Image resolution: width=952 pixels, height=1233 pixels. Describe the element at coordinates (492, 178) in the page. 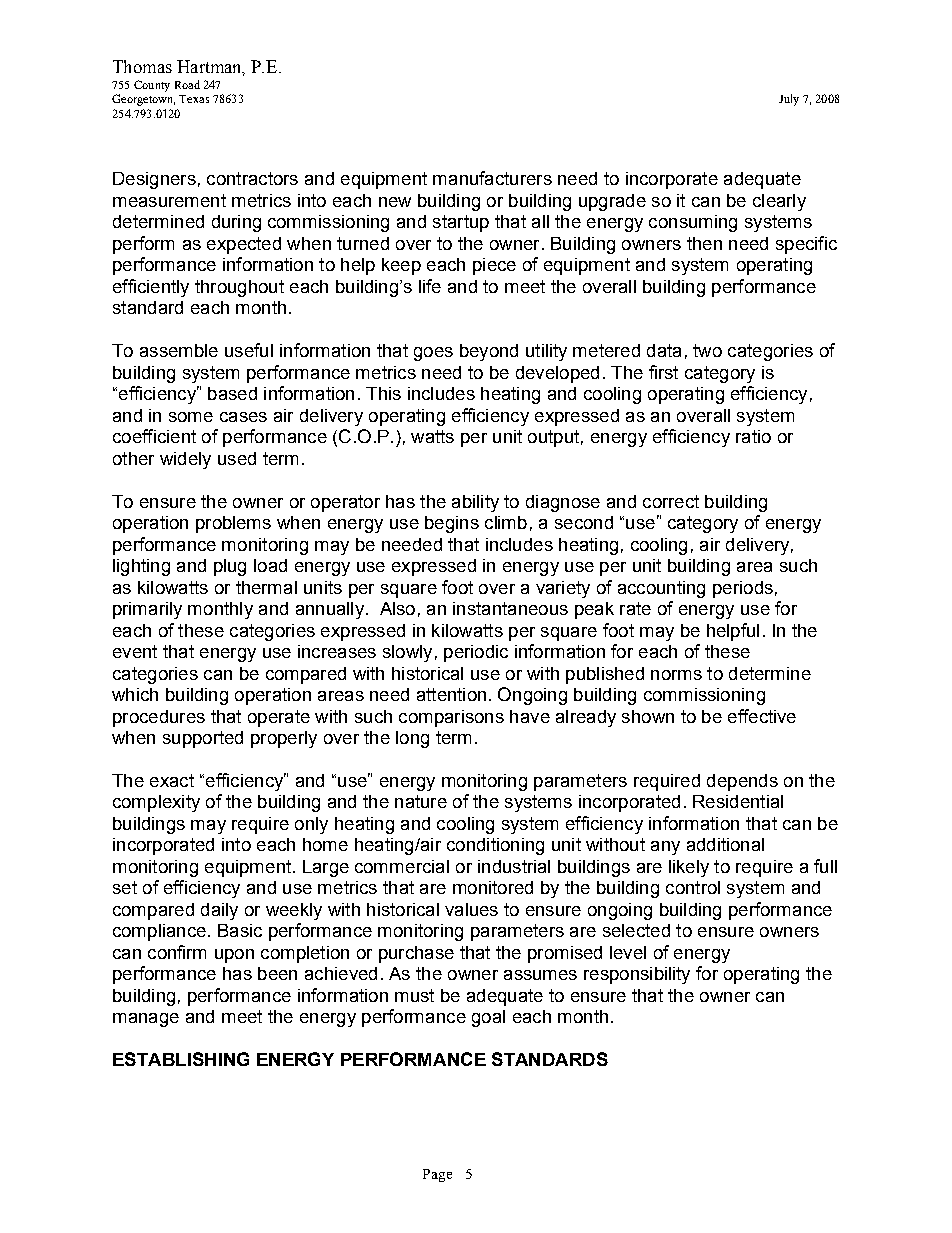

I see `manufacturers` at that location.
